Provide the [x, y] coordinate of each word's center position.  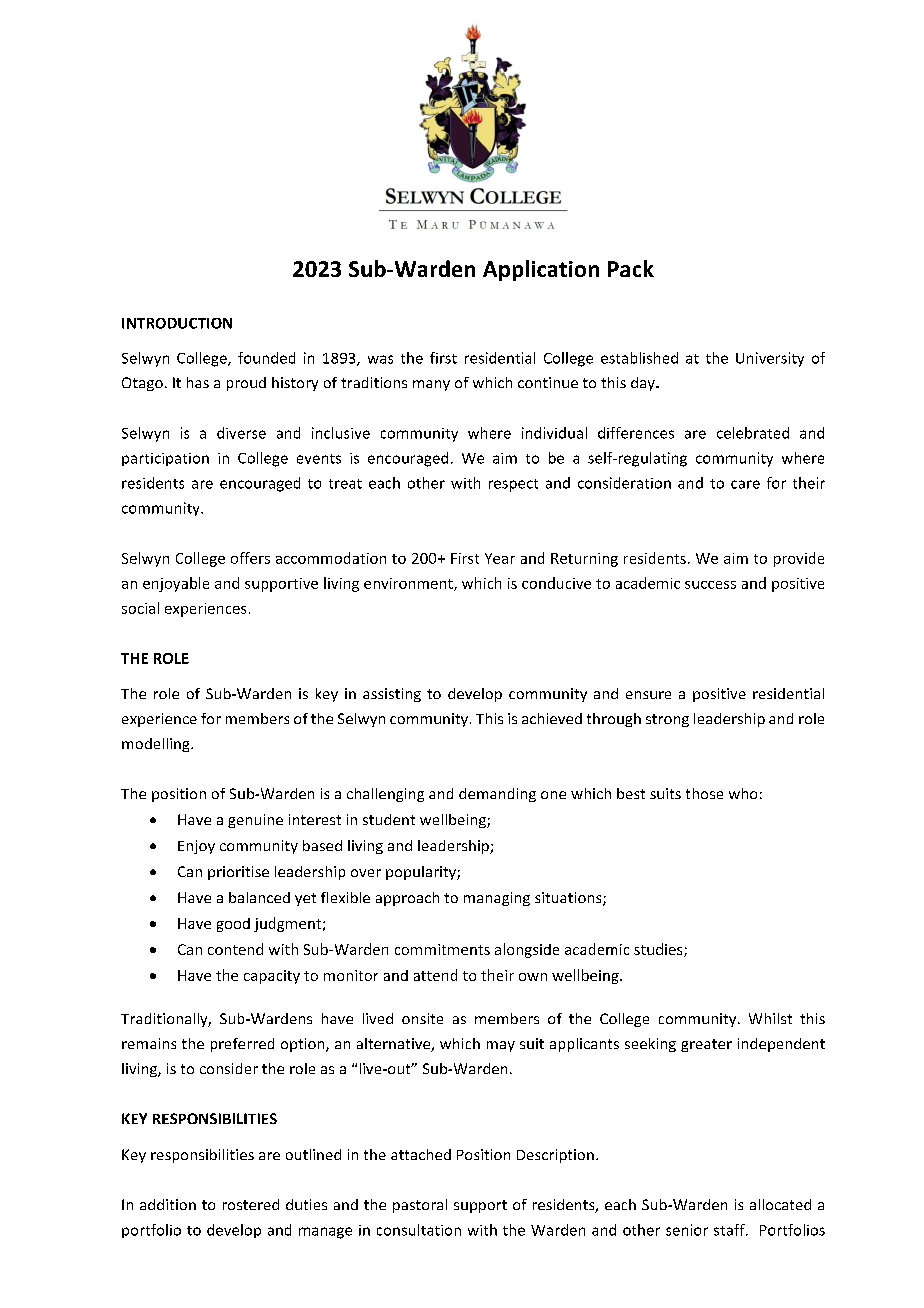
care [745, 484]
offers [250, 558]
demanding [497, 795]
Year [500, 558]
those [704, 793]
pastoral [420, 1206]
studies [659, 950]
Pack [631, 268]
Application [541, 270]
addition [168, 1204]
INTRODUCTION [177, 323]
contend [235, 949]
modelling [157, 745]
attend [435, 975]
